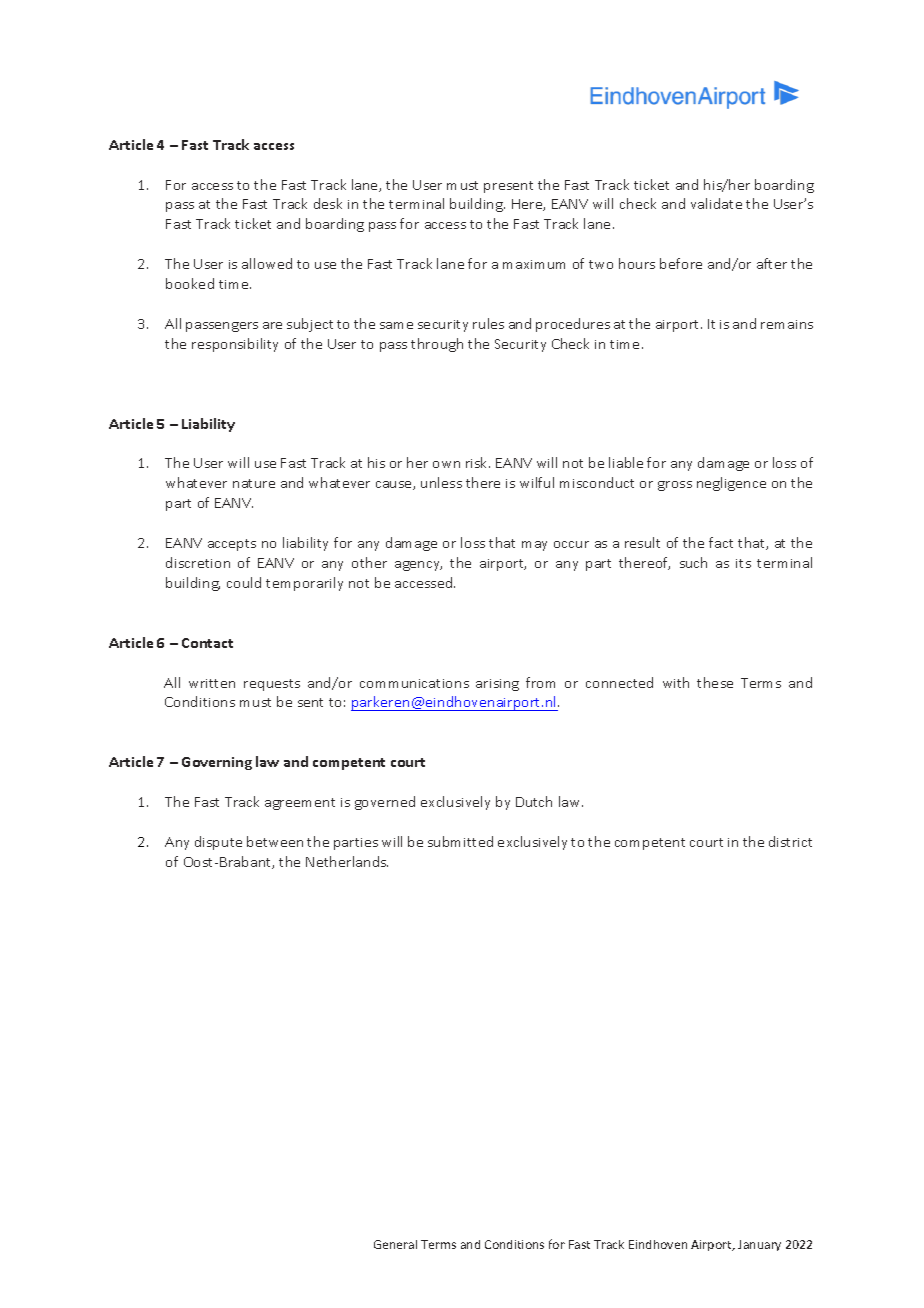 Image resolution: width=924 pixels, height=1308 pixels. Describe the element at coordinates (716, 203) in the page. I see `validate` at that location.
